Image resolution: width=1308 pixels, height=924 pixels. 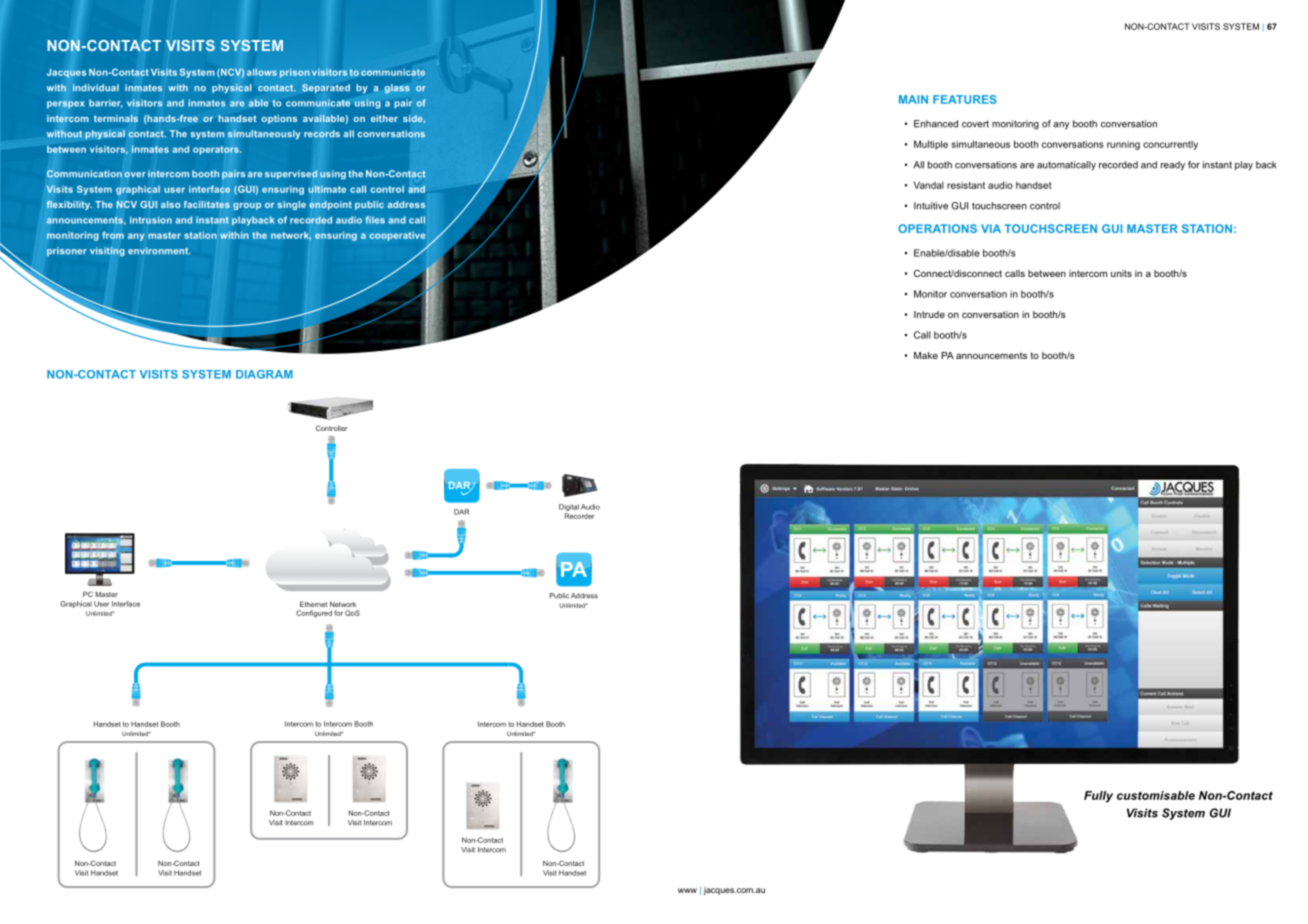 What do you see at coordinates (461, 512) in the screenshot?
I see `DAR` at bounding box center [461, 512].
